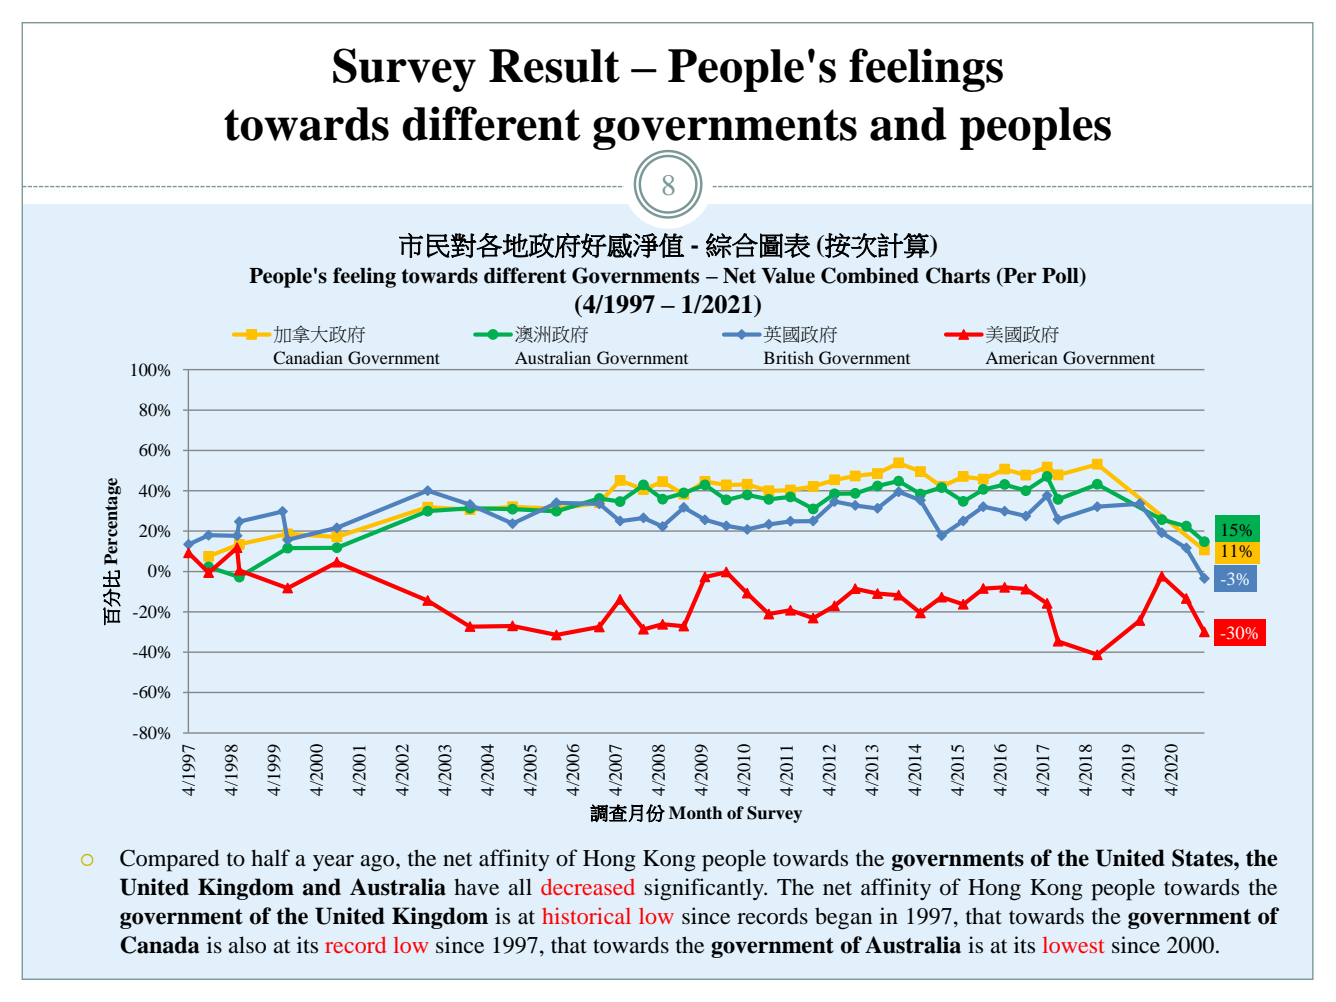  What do you see at coordinates (1061, 277) in the image?
I see `Poll` at bounding box center [1061, 277].
